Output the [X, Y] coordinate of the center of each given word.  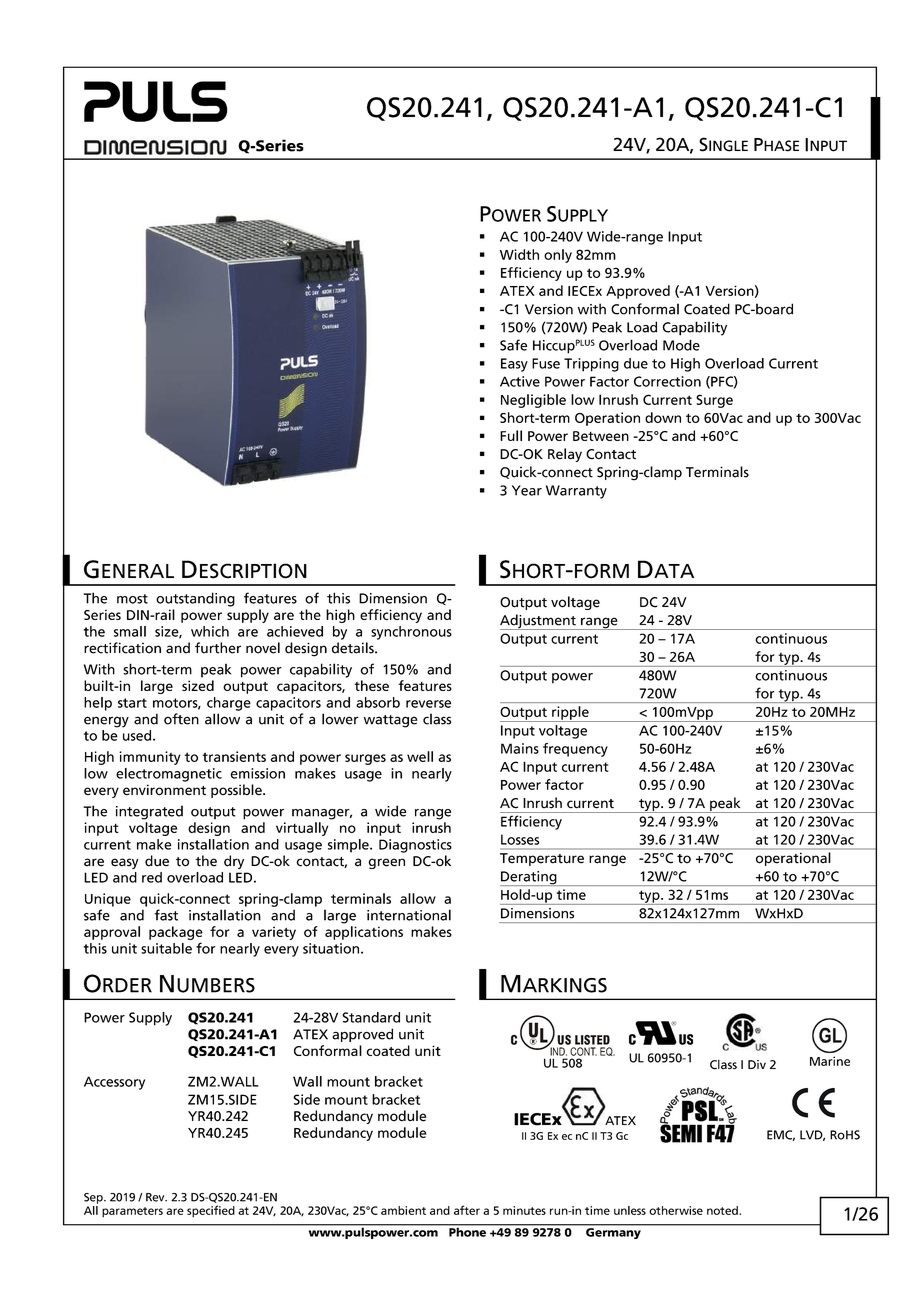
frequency [575, 750]
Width [519, 254]
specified [211, 1211]
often [181, 719]
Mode [681, 345]
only [558, 256]
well [420, 756]
